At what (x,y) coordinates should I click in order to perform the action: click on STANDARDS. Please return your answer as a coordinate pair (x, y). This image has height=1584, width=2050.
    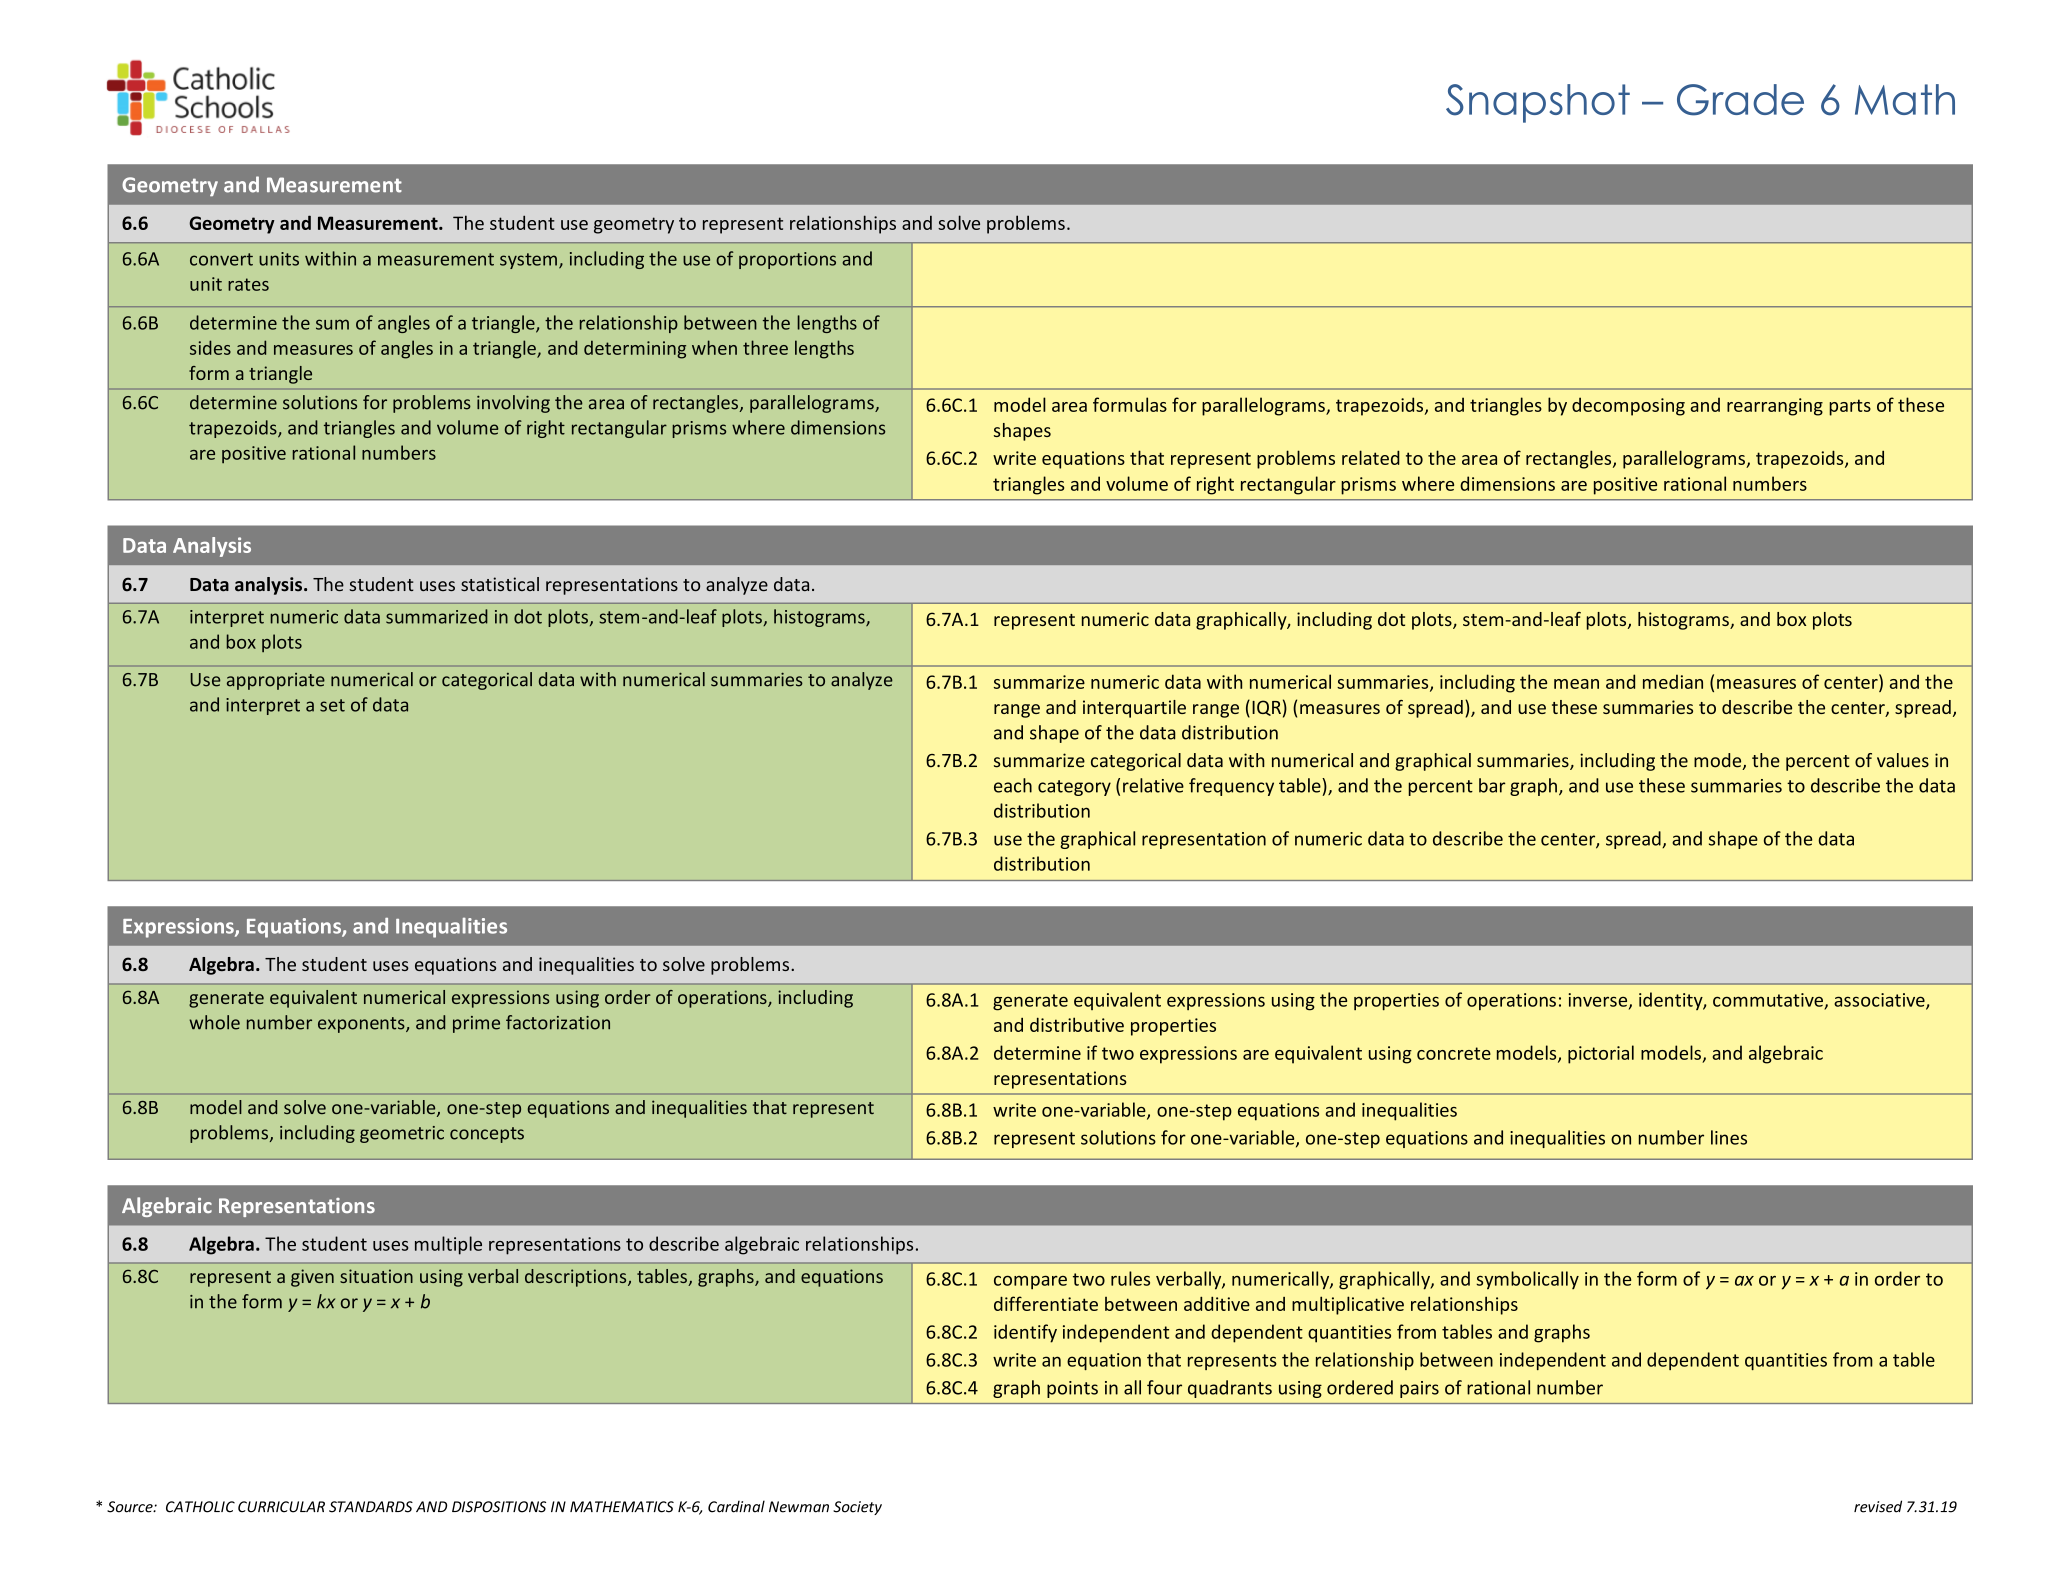
    Looking at the image, I should click on (371, 1507).
